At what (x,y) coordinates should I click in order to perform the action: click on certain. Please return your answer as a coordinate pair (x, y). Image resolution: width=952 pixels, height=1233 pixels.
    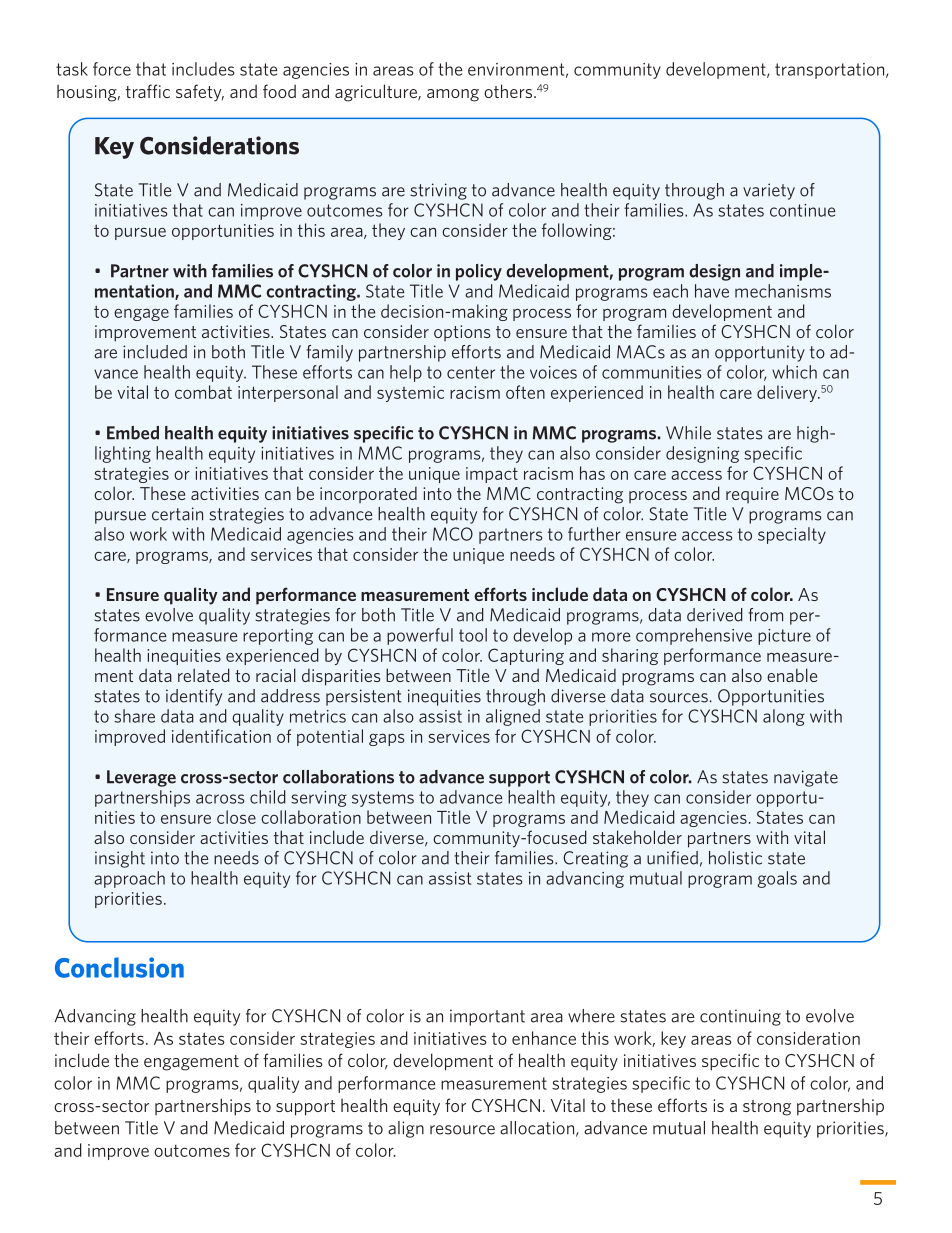
    Looking at the image, I should click on (177, 514).
